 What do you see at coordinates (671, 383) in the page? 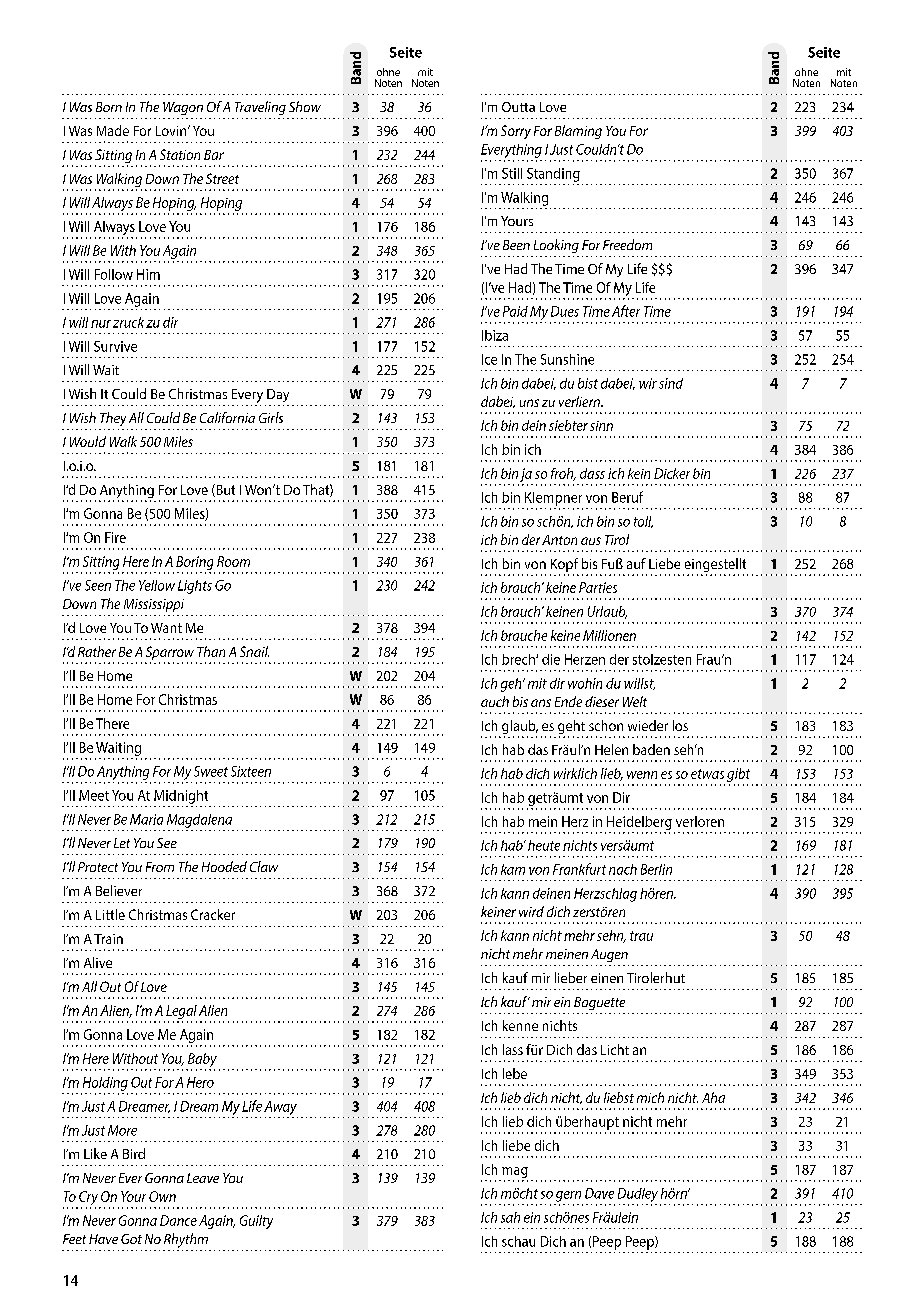
I see `sind` at bounding box center [671, 383].
